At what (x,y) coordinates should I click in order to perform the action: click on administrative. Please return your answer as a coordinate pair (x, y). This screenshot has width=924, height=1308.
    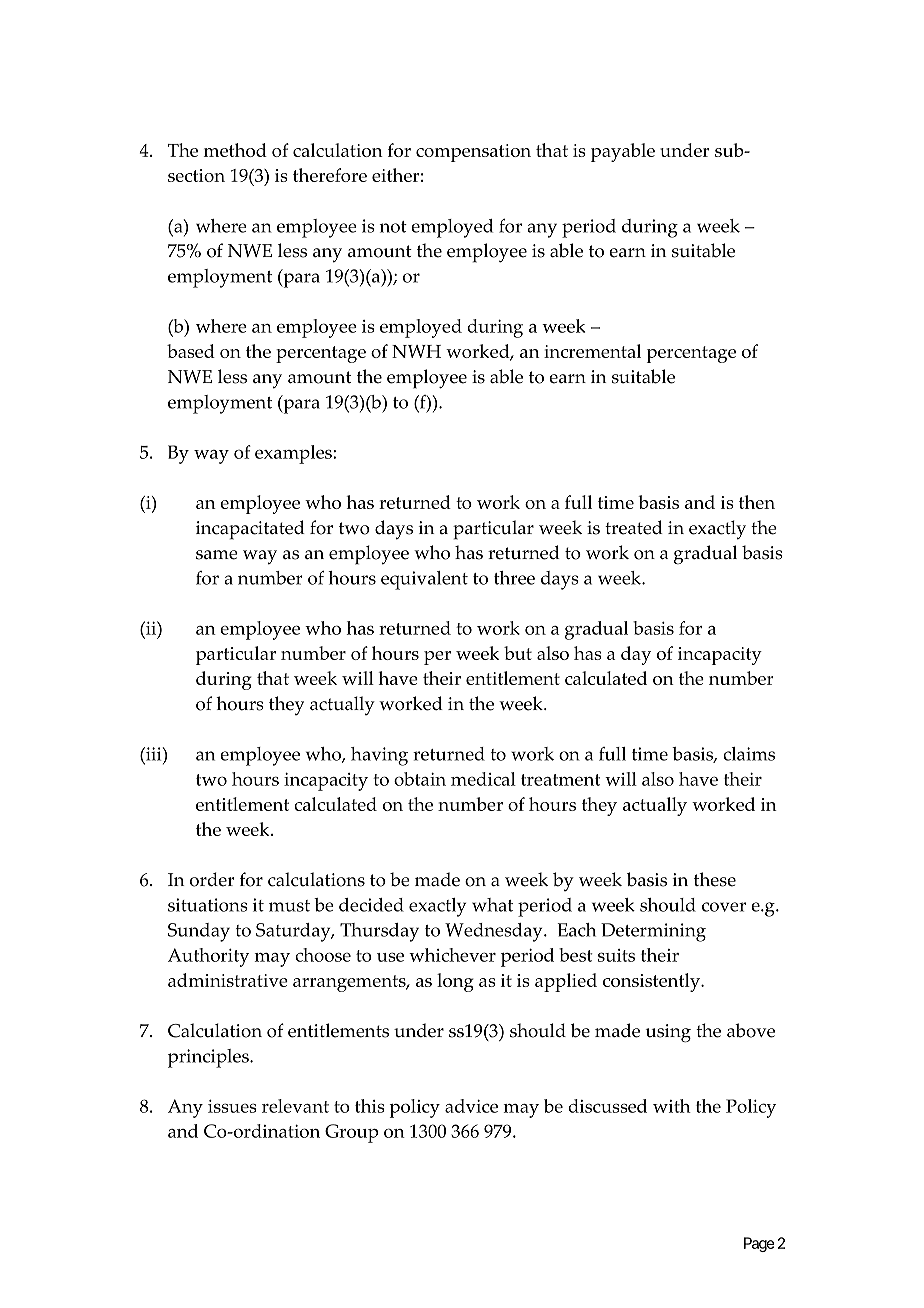
    Looking at the image, I should click on (228, 980).
